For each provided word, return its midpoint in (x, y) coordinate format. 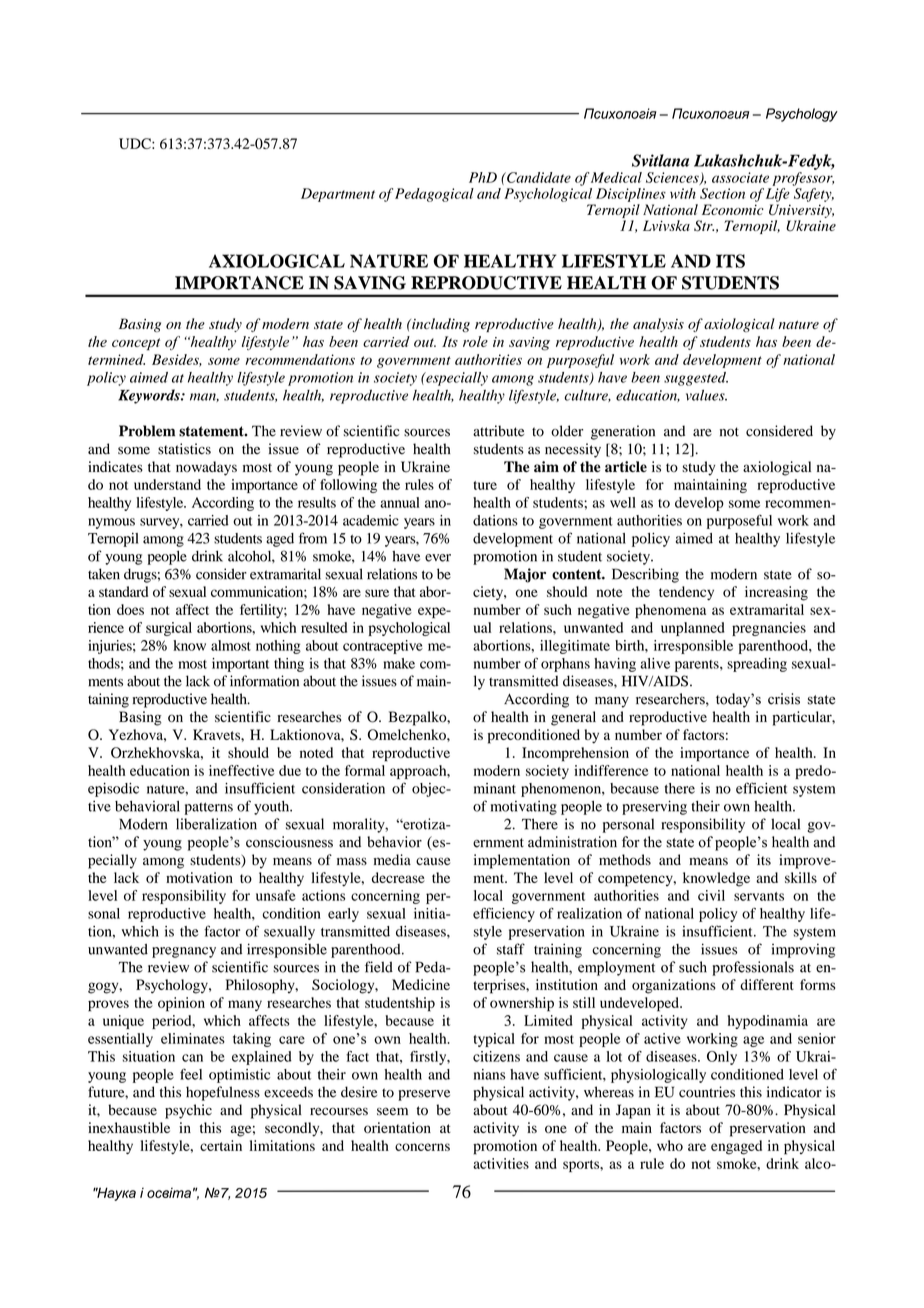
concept (136, 344)
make (399, 663)
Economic (733, 209)
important (240, 665)
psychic (188, 1111)
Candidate (538, 177)
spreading (757, 665)
